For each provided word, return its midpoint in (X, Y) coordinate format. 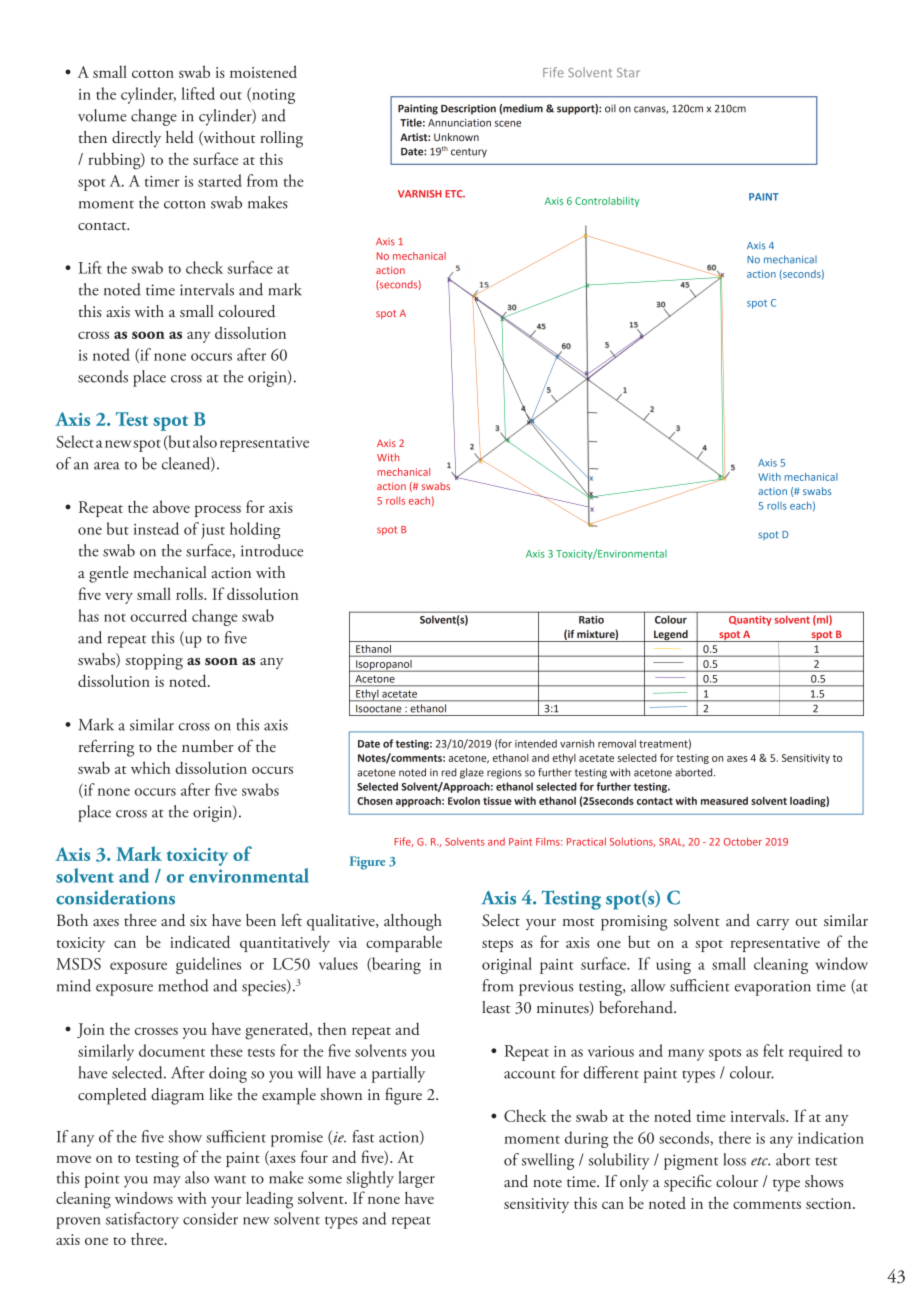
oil (610, 108)
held (180, 137)
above (171, 506)
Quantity (750, 621)
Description (468, 109)
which (151, 767)
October (743, 841)
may (167, 1182)
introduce (272, 550)
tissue (497, 801)
